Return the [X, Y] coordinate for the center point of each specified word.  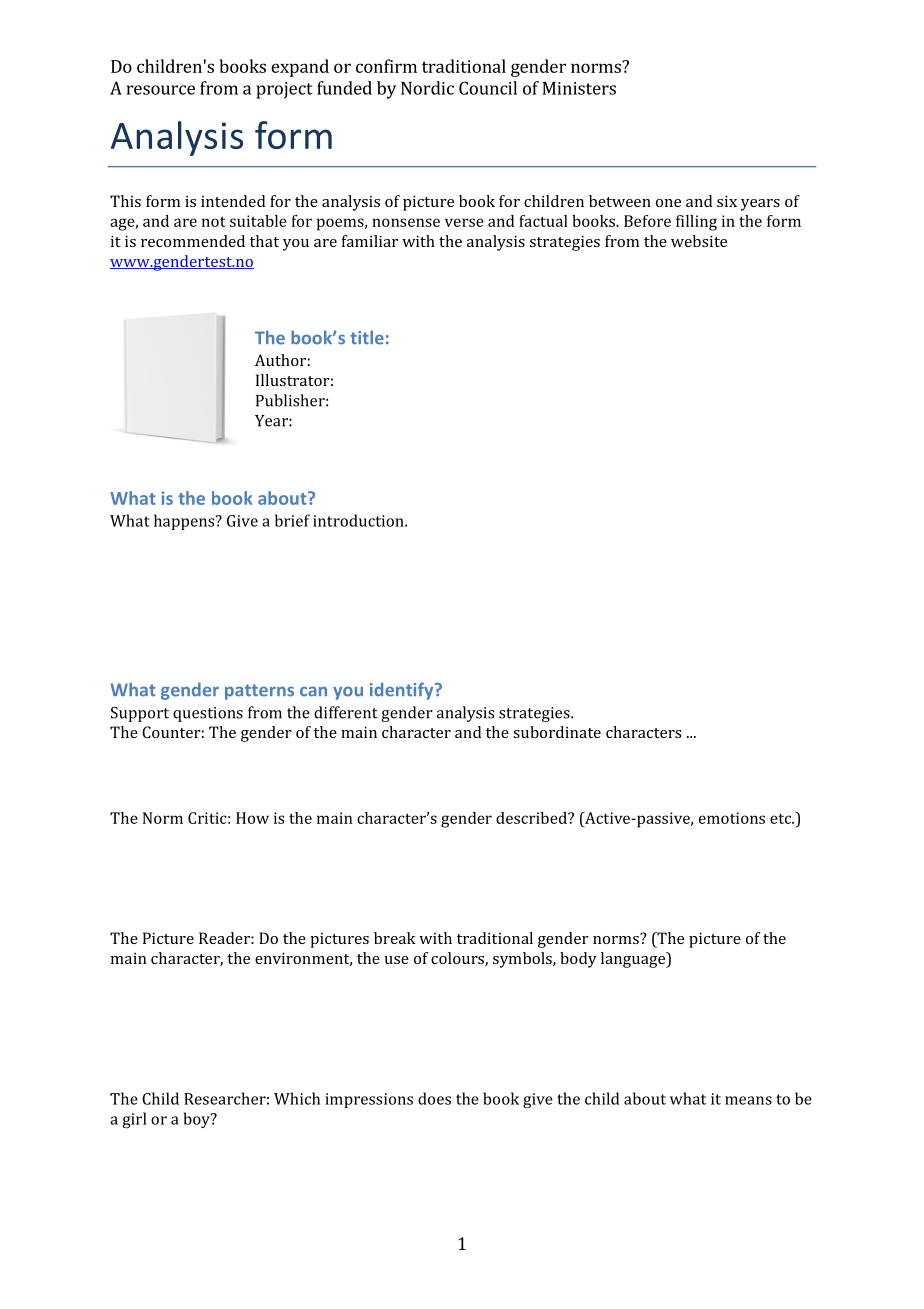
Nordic [427, 88]
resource [161, 90]
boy [198, 1120]
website [699, 241]
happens [185, 522]
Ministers [579, 88]
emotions [732, 818]
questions [208, 714]
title [367, 337]
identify [403, 691]
